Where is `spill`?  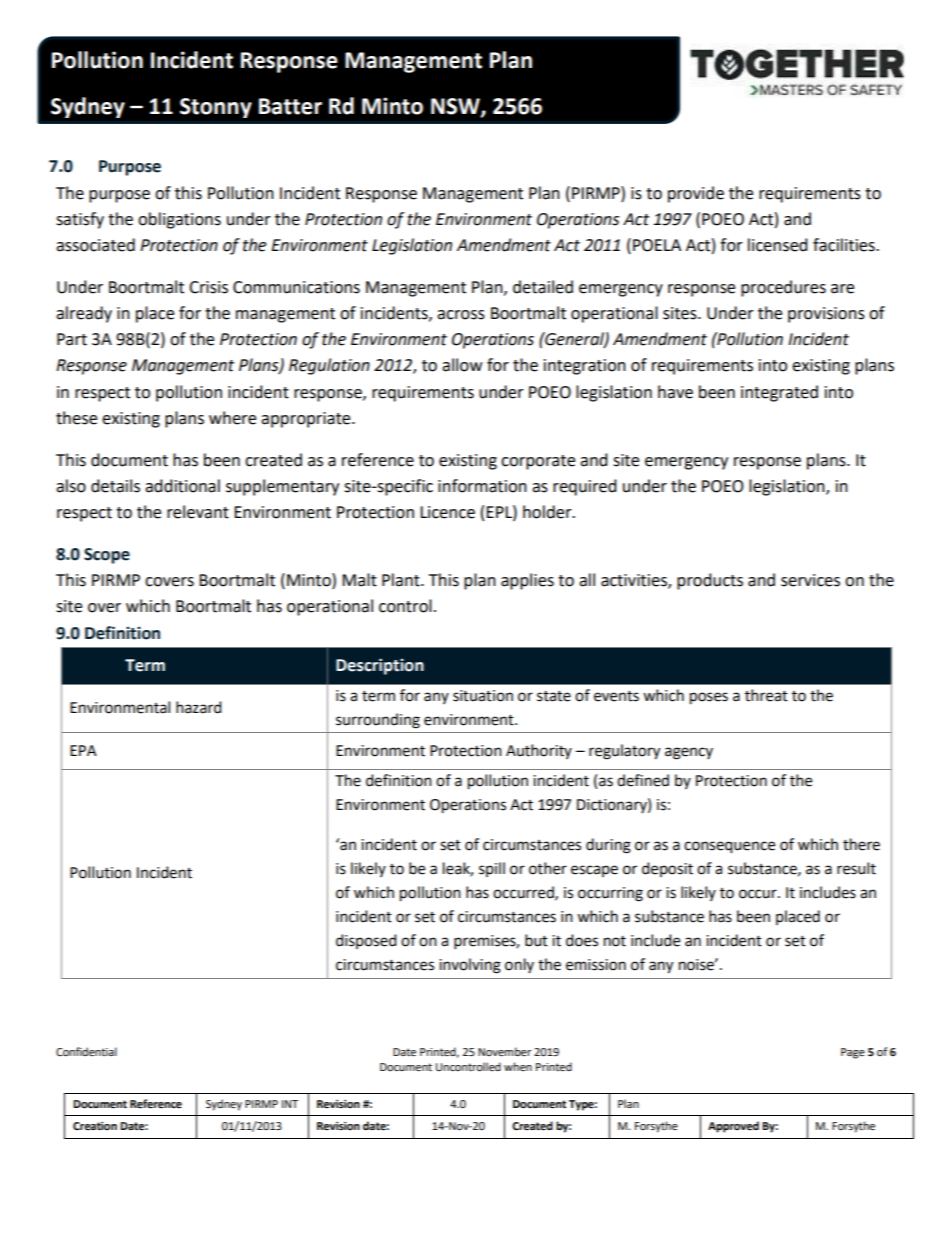 spill is located at coordinates (492, 869).
